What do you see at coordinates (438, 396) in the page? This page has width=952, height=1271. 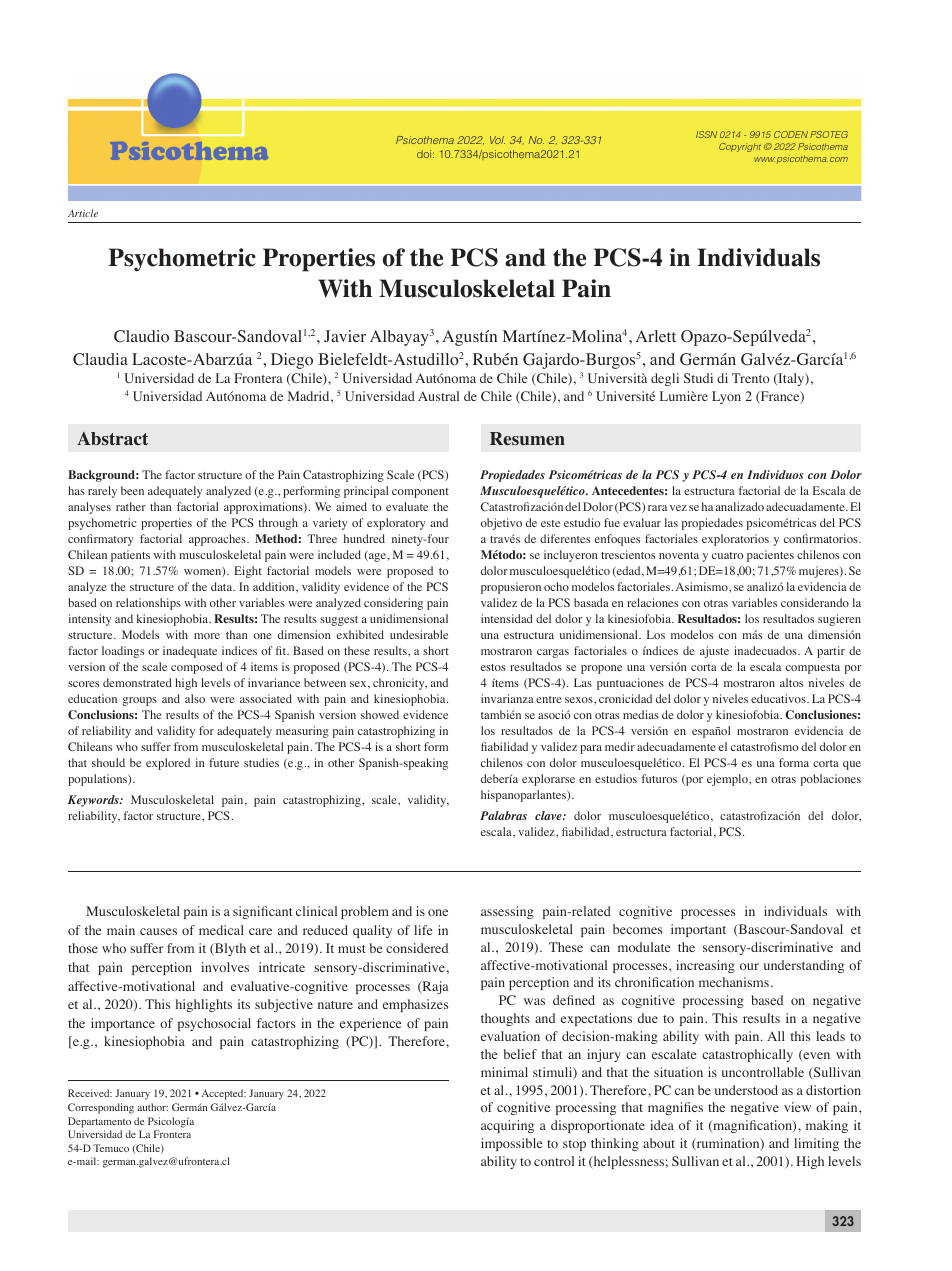 I see `Austral` at bounding box center [438, 396].
